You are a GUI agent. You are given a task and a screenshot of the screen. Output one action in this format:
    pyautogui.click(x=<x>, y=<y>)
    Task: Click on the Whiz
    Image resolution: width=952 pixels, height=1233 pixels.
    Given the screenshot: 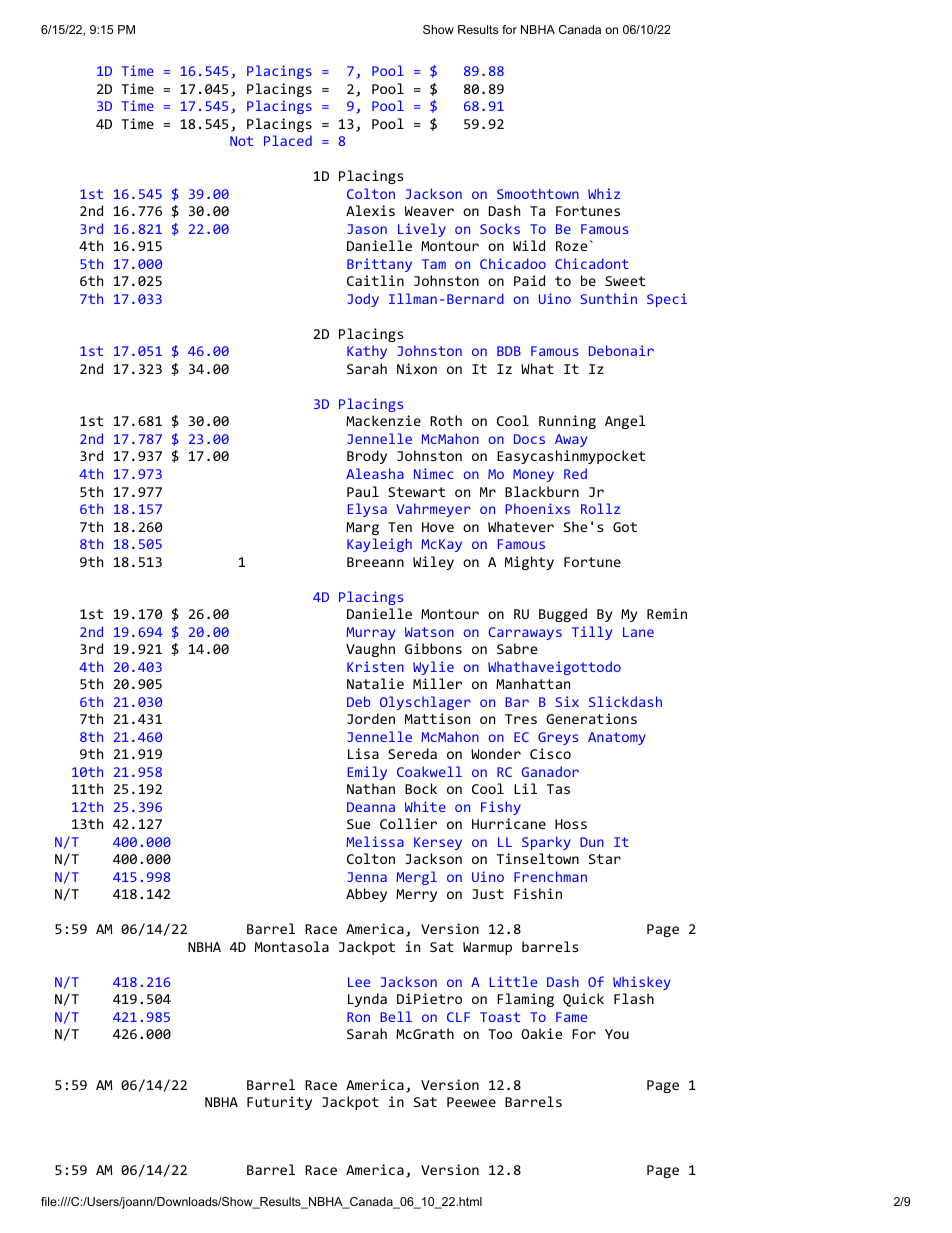 What is the action you would take?
    pyautogui.click(x=604, y=193)
